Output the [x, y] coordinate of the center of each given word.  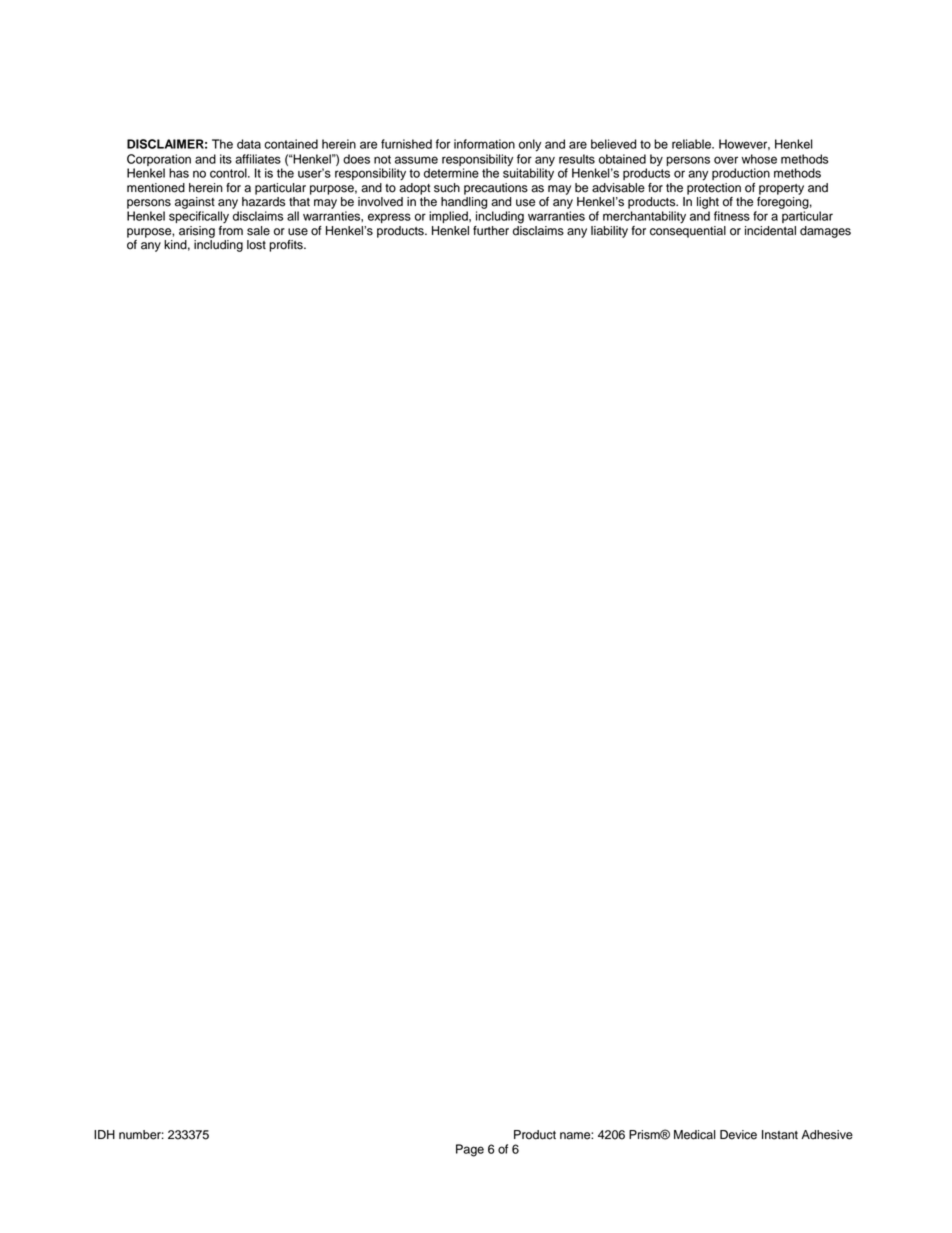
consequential [688, 230]
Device [738, 1135]
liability [609, 232]
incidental [770, 231]
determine [451, 173]
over [726, 160]
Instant [780, 1135]
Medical [695, 1135]
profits [287, 246]
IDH [104, 1134]
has [179, 173]
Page [470, 1150]
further [491, 231]
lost [256, 245]
